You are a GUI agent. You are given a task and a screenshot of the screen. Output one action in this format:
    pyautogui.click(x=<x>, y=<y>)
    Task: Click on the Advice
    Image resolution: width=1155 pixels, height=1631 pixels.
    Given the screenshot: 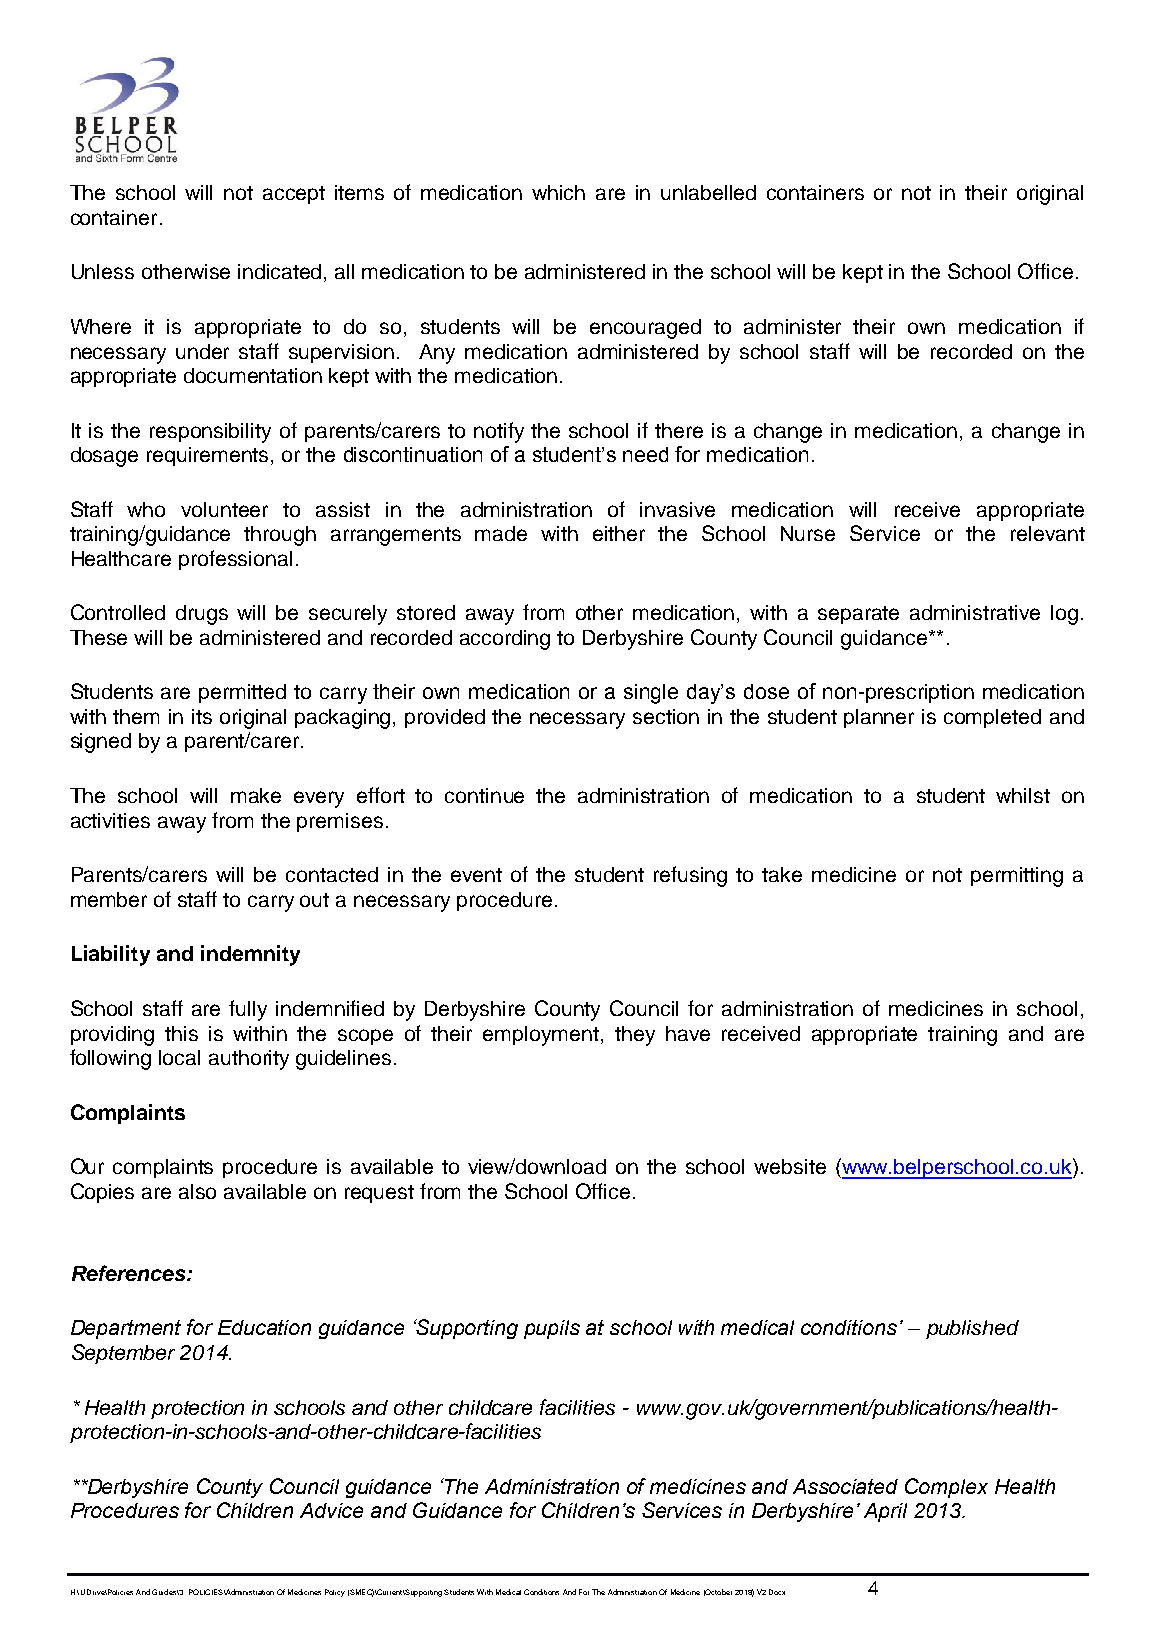 What is the action you would take?
    pyautogui.click(x=331, y=1510)
